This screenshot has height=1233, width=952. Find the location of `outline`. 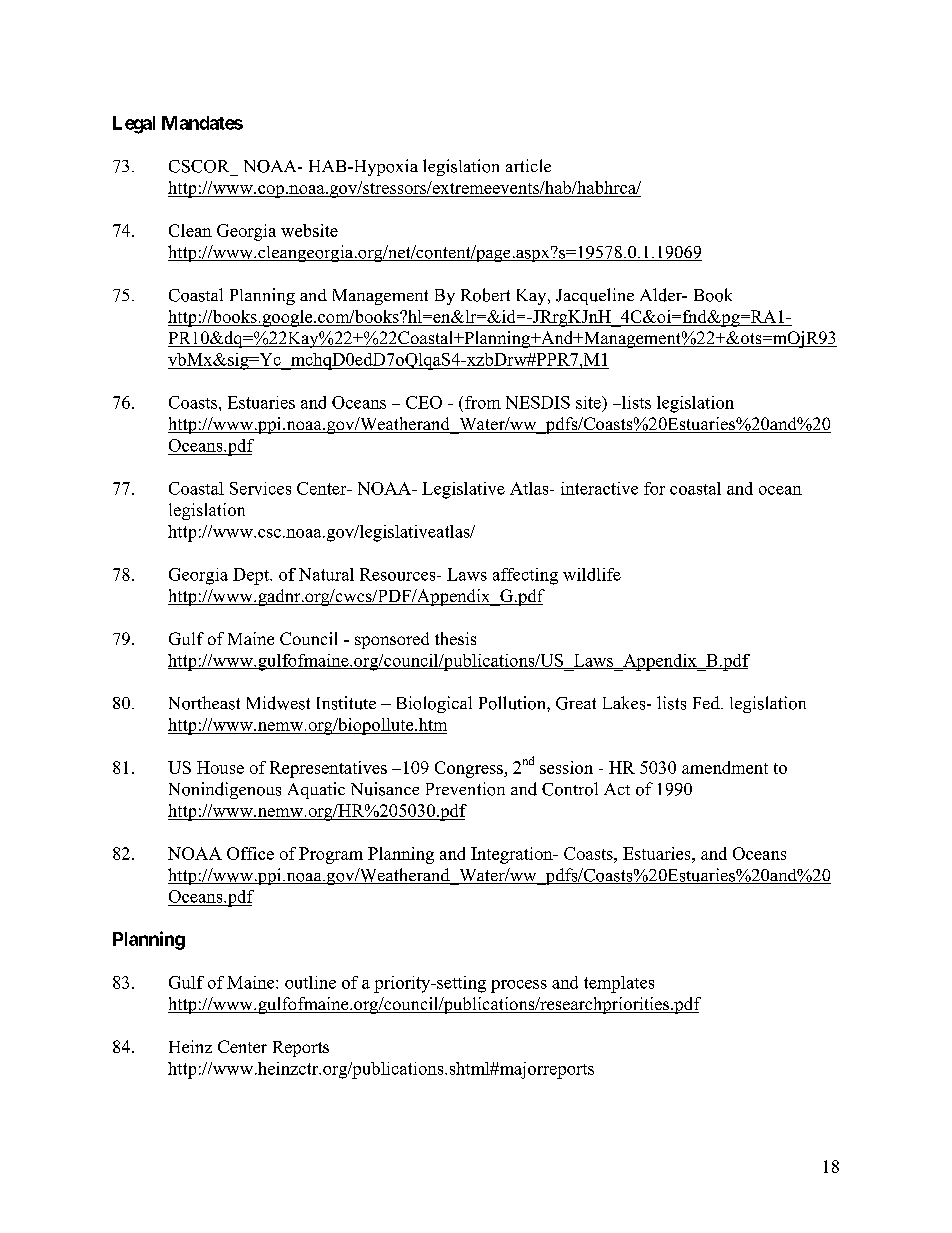

outline is located at coordinates (310, 982).
